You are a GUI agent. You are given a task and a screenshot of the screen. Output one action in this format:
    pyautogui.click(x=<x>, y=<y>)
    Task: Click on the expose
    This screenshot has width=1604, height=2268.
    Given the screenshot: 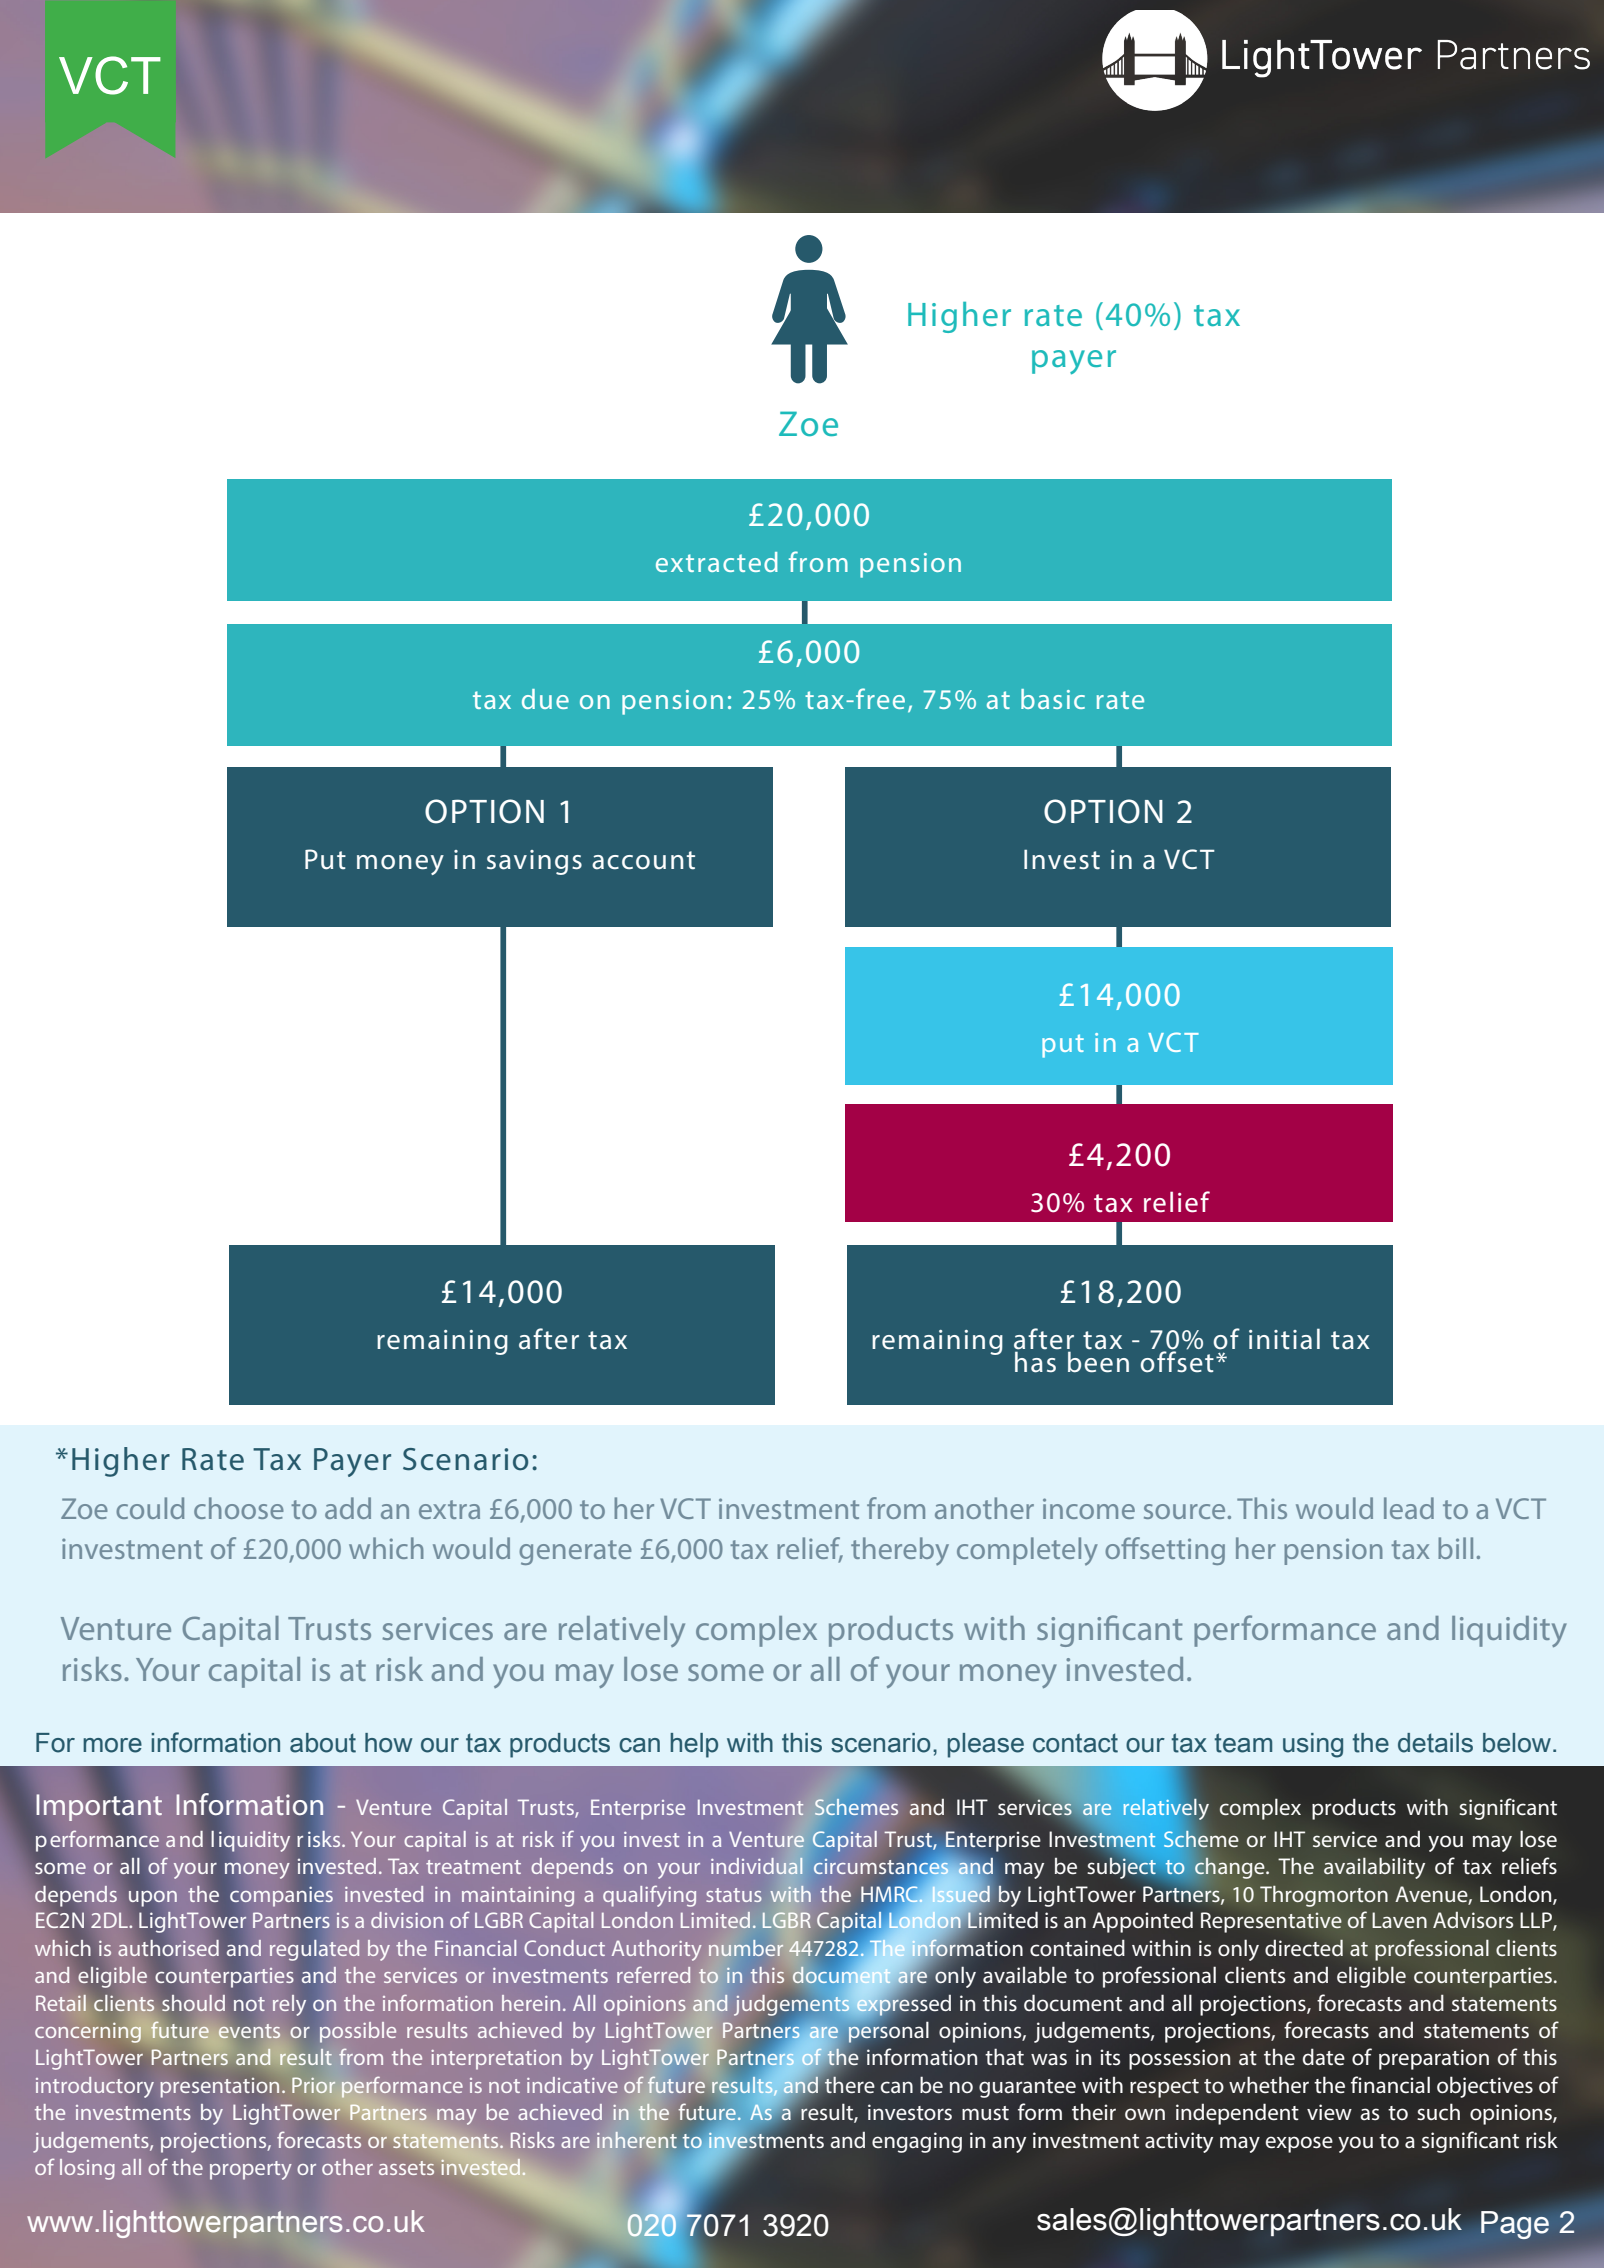 What is the action you would take?
    pyautogui.click(x=1299, y=2144)
